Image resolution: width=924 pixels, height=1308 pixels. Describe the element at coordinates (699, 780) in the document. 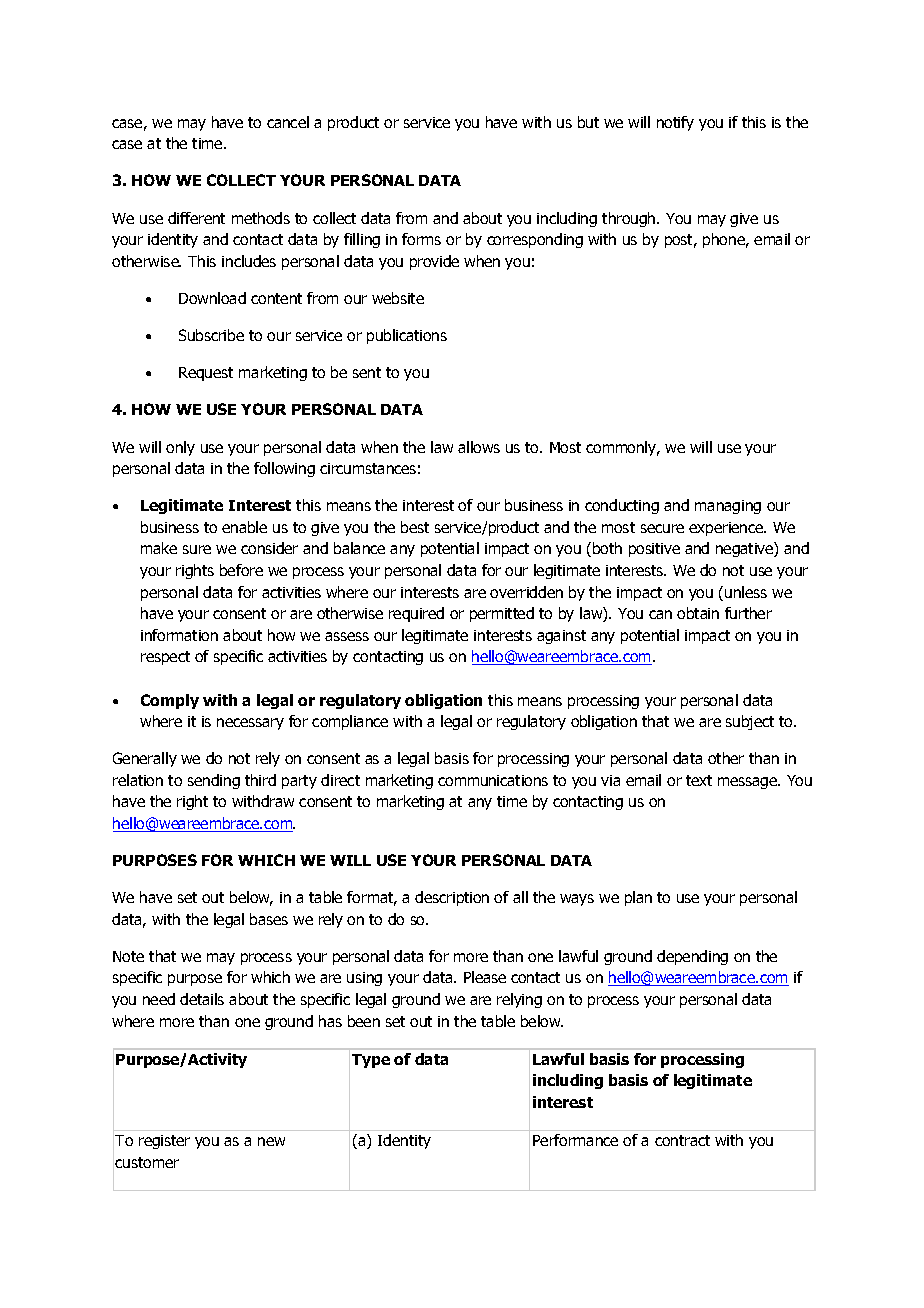

I see `text` at that location.
